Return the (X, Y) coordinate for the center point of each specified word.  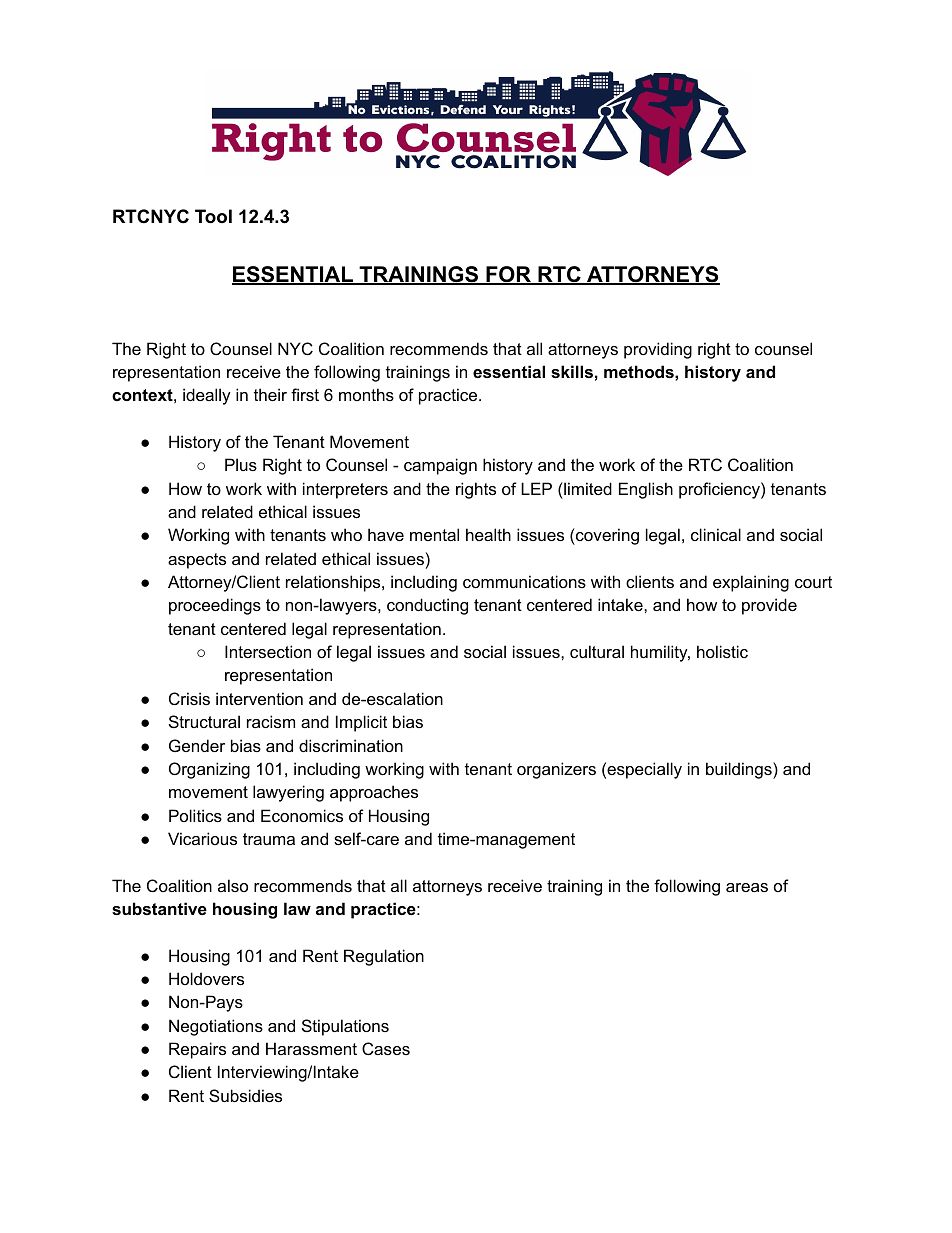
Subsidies (245, 1095)
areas (747, 887)
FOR (508, 275)
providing (658, 350)
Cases (386, 1048)
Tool (213, 216)
